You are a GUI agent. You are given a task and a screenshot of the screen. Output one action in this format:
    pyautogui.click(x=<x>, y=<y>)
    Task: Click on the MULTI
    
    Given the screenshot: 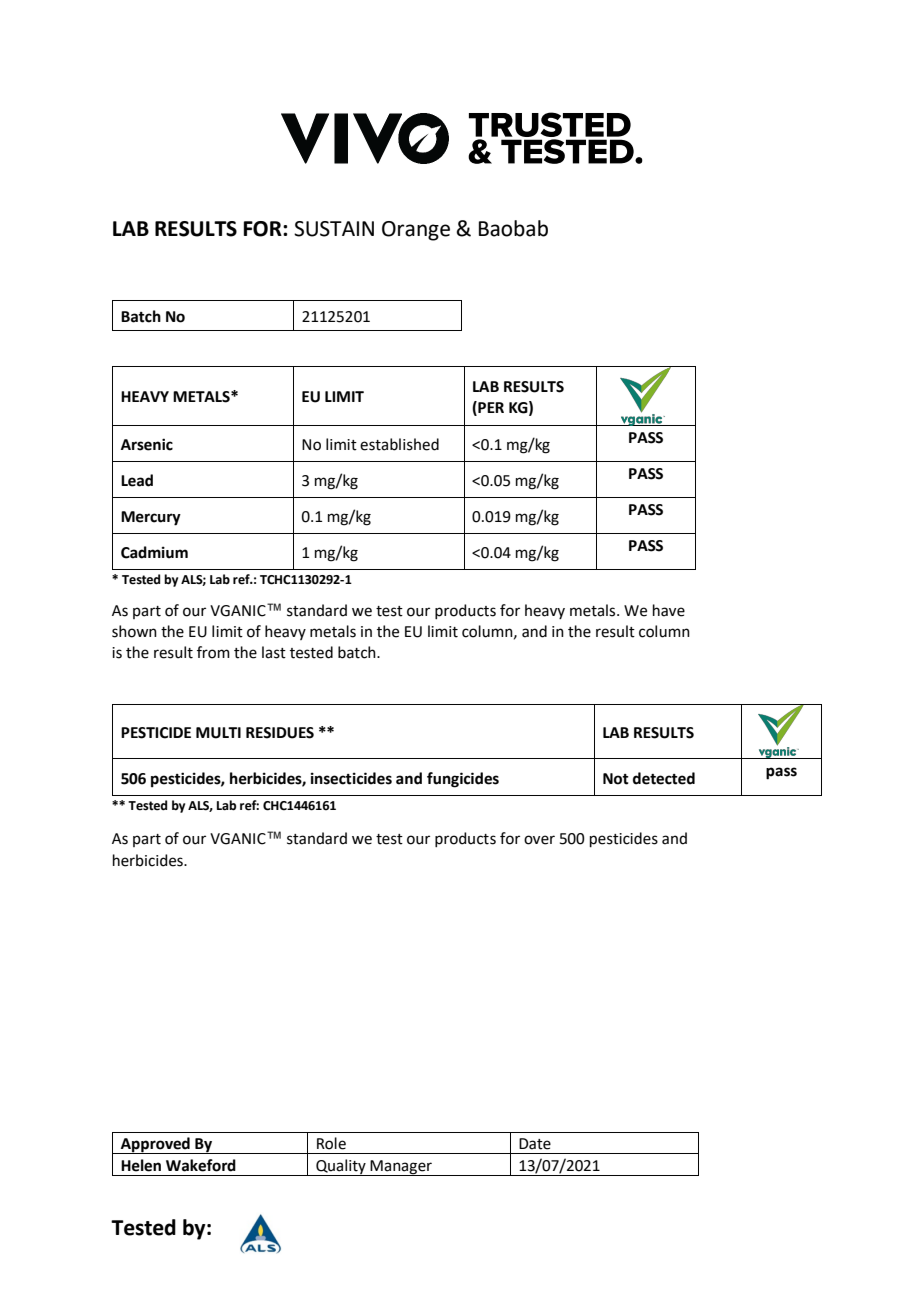 What is the action you would take?
    pyautogui.click(x=218, y=733)
